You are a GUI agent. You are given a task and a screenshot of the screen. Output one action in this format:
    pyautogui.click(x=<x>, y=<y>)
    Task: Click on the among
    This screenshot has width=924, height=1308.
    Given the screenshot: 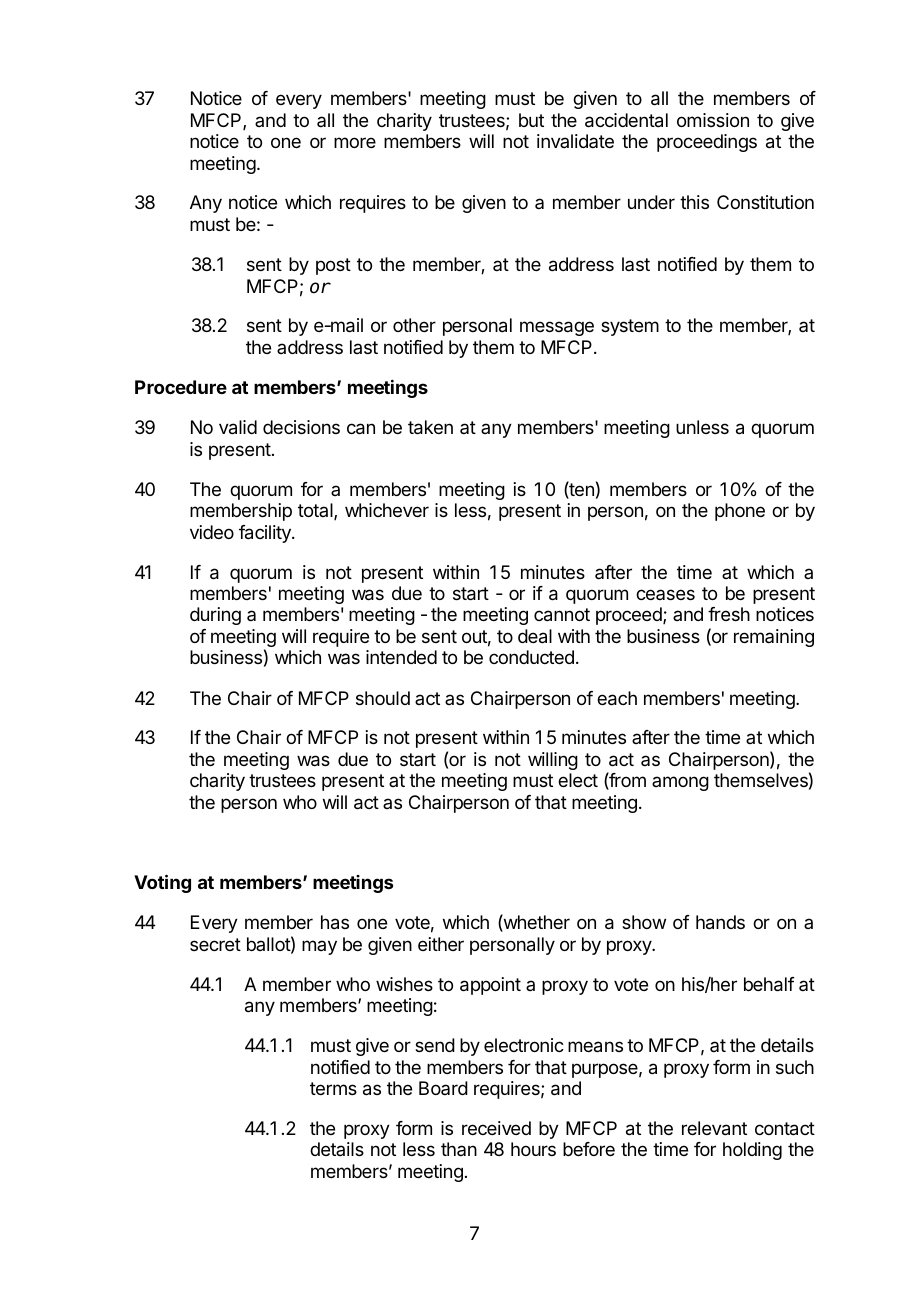 What is the action you would take?
    pyautogui.click(x=680, y=783)
